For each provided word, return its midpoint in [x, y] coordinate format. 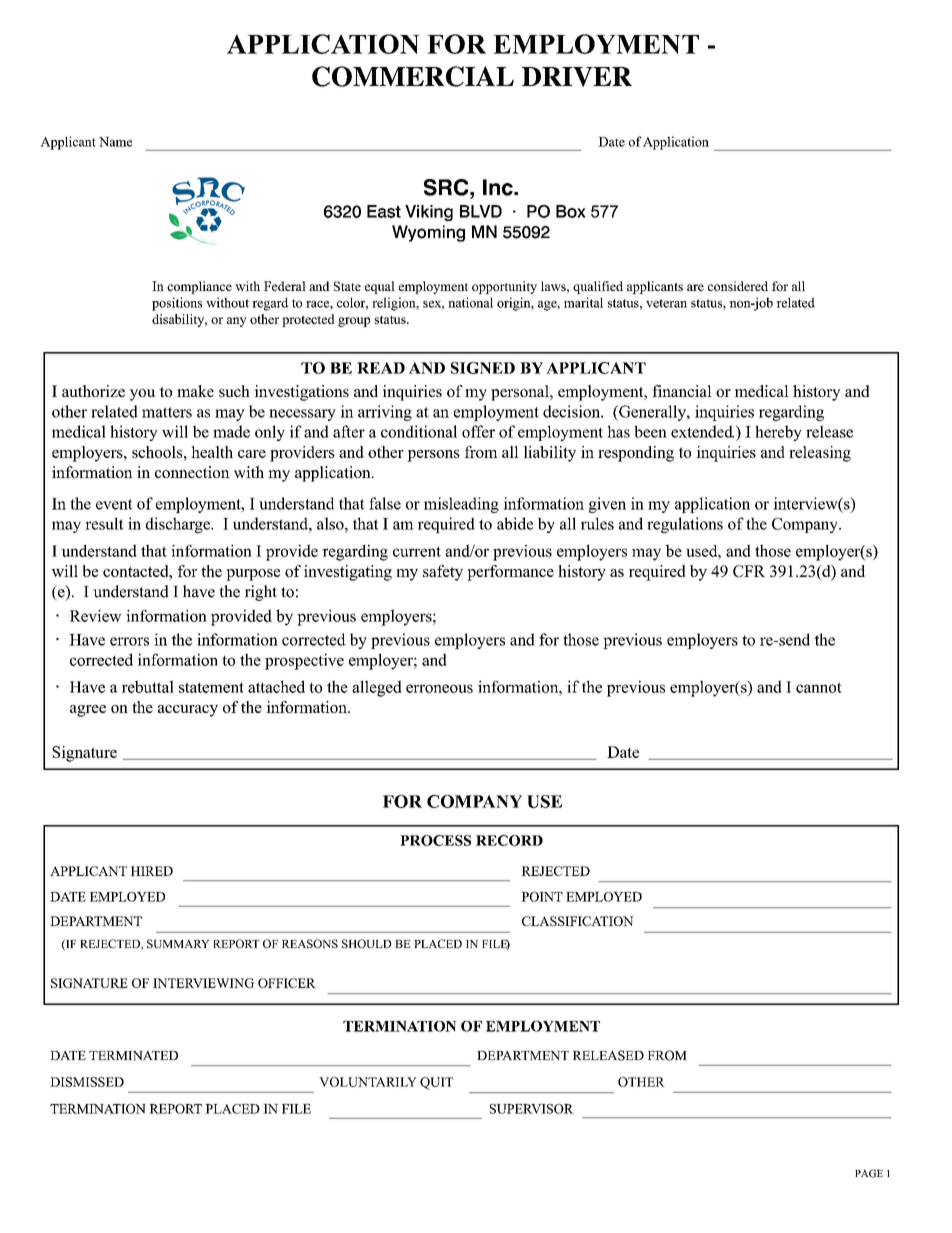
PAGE [869, 1173]
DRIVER [577, 77]
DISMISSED [87, 1082]
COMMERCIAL [413, 76]
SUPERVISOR [532, 1109]
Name [115, 142]
